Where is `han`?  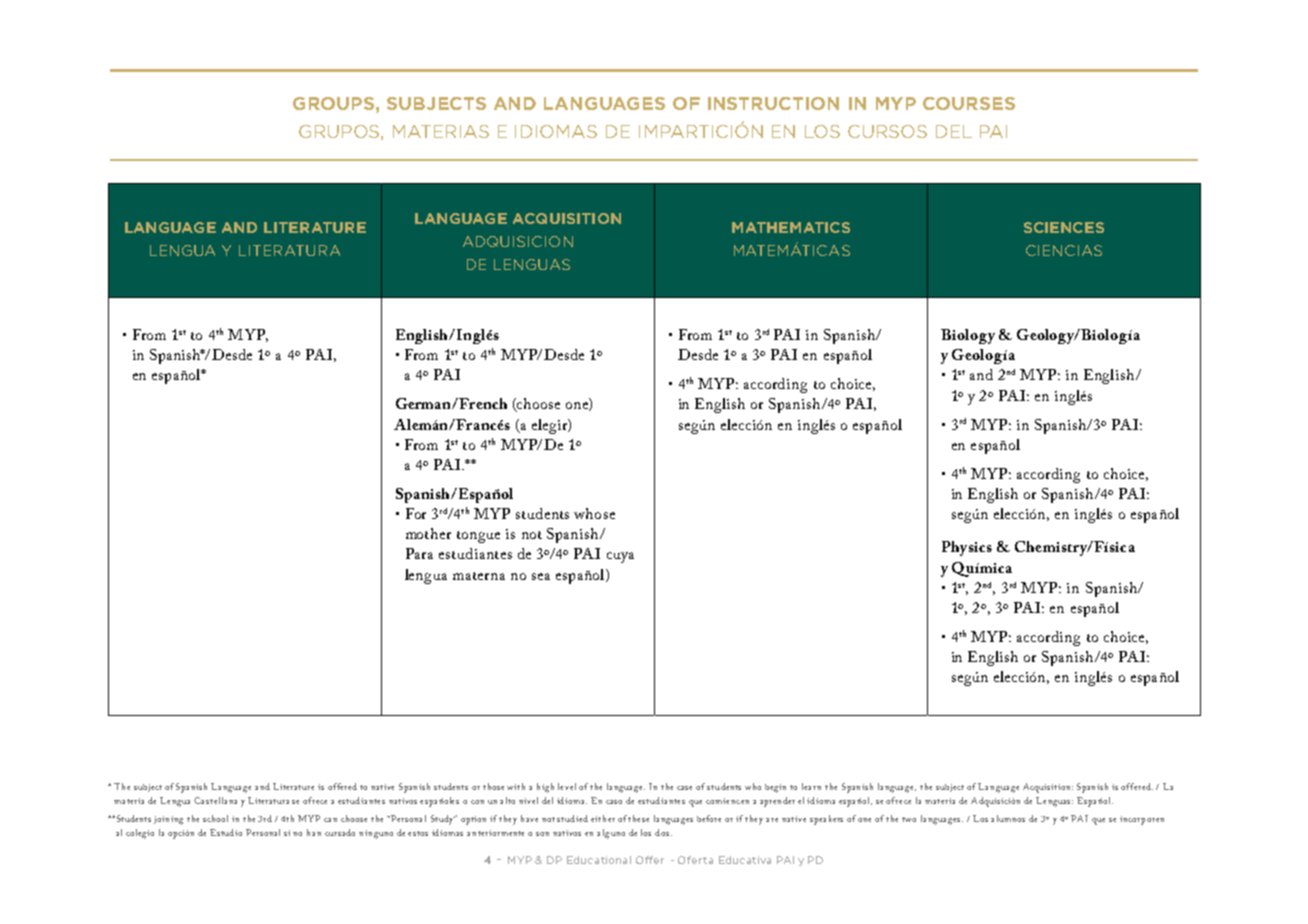 han is located at coordinates (314, 832).
